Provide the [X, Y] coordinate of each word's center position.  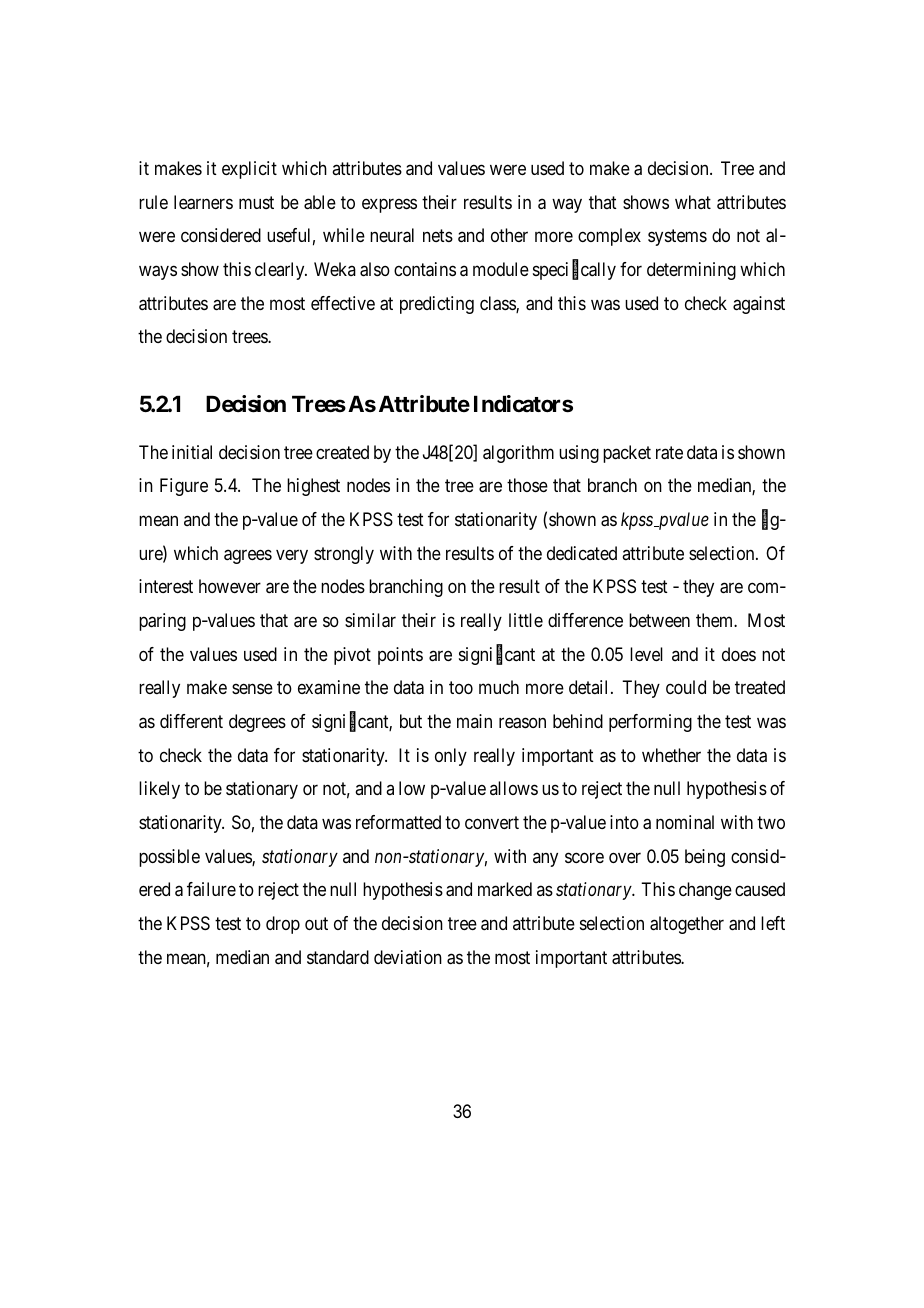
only [451, 757]
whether [671, 755]
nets [438, 236]
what [693, 202]
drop [283, 925]
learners [203, 202]
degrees [257, 723]
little [526, 620]
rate [669, 453]
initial [192, 452]
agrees [248, 556]
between [659, 620]
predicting [437, 305]
